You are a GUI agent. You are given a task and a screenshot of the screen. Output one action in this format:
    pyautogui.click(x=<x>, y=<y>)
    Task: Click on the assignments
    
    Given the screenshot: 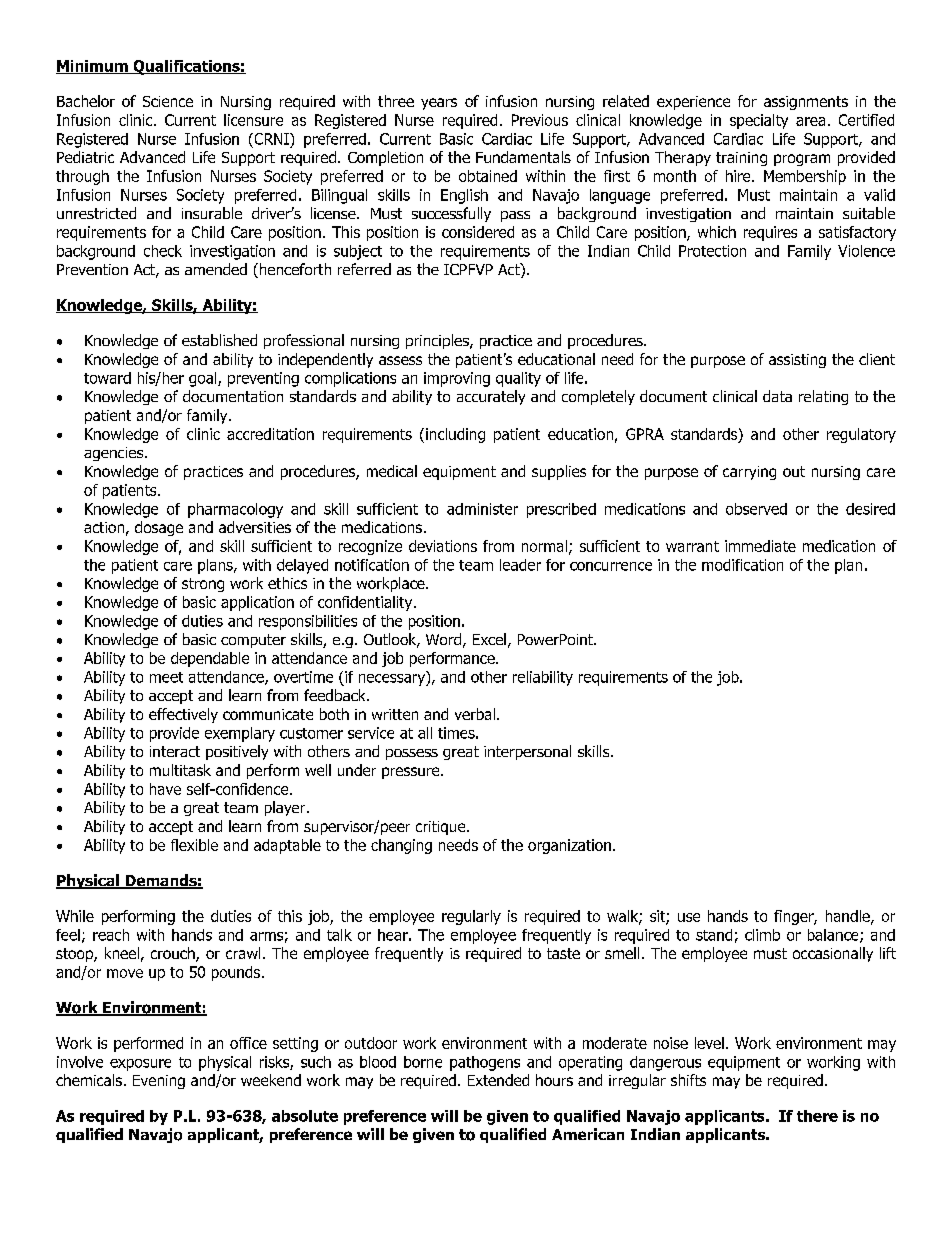 What is the action you would take?
    pyautogui.click(x=806, y=103)
